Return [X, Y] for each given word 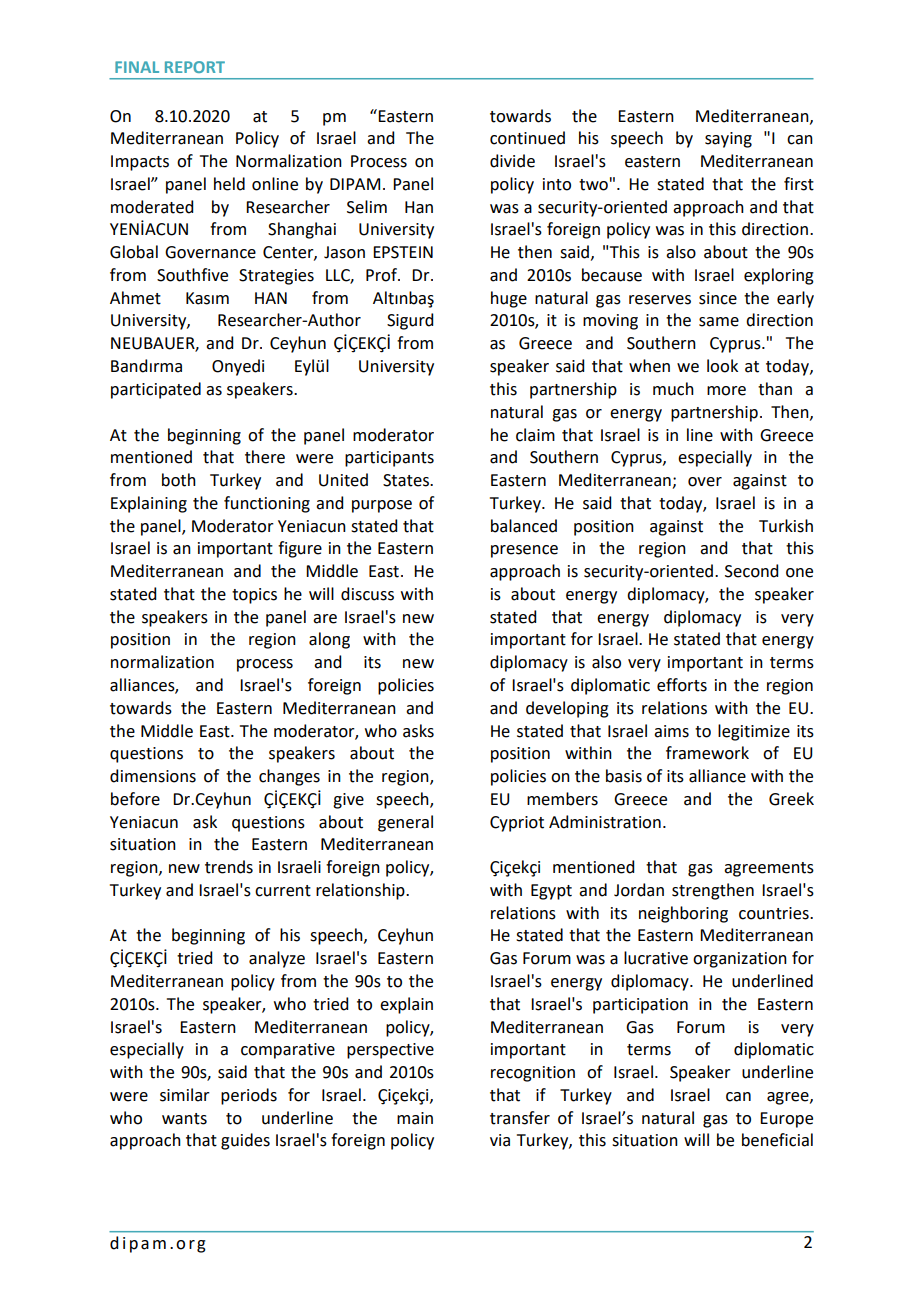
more [726, 391]
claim [535, 435]
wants [184, 1119]
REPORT [195, 67]
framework [707, 753]
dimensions [153, 776]
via [500, 1140]
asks [418, 731]
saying [728, 140]
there [265, 457]
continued [527, 138]
